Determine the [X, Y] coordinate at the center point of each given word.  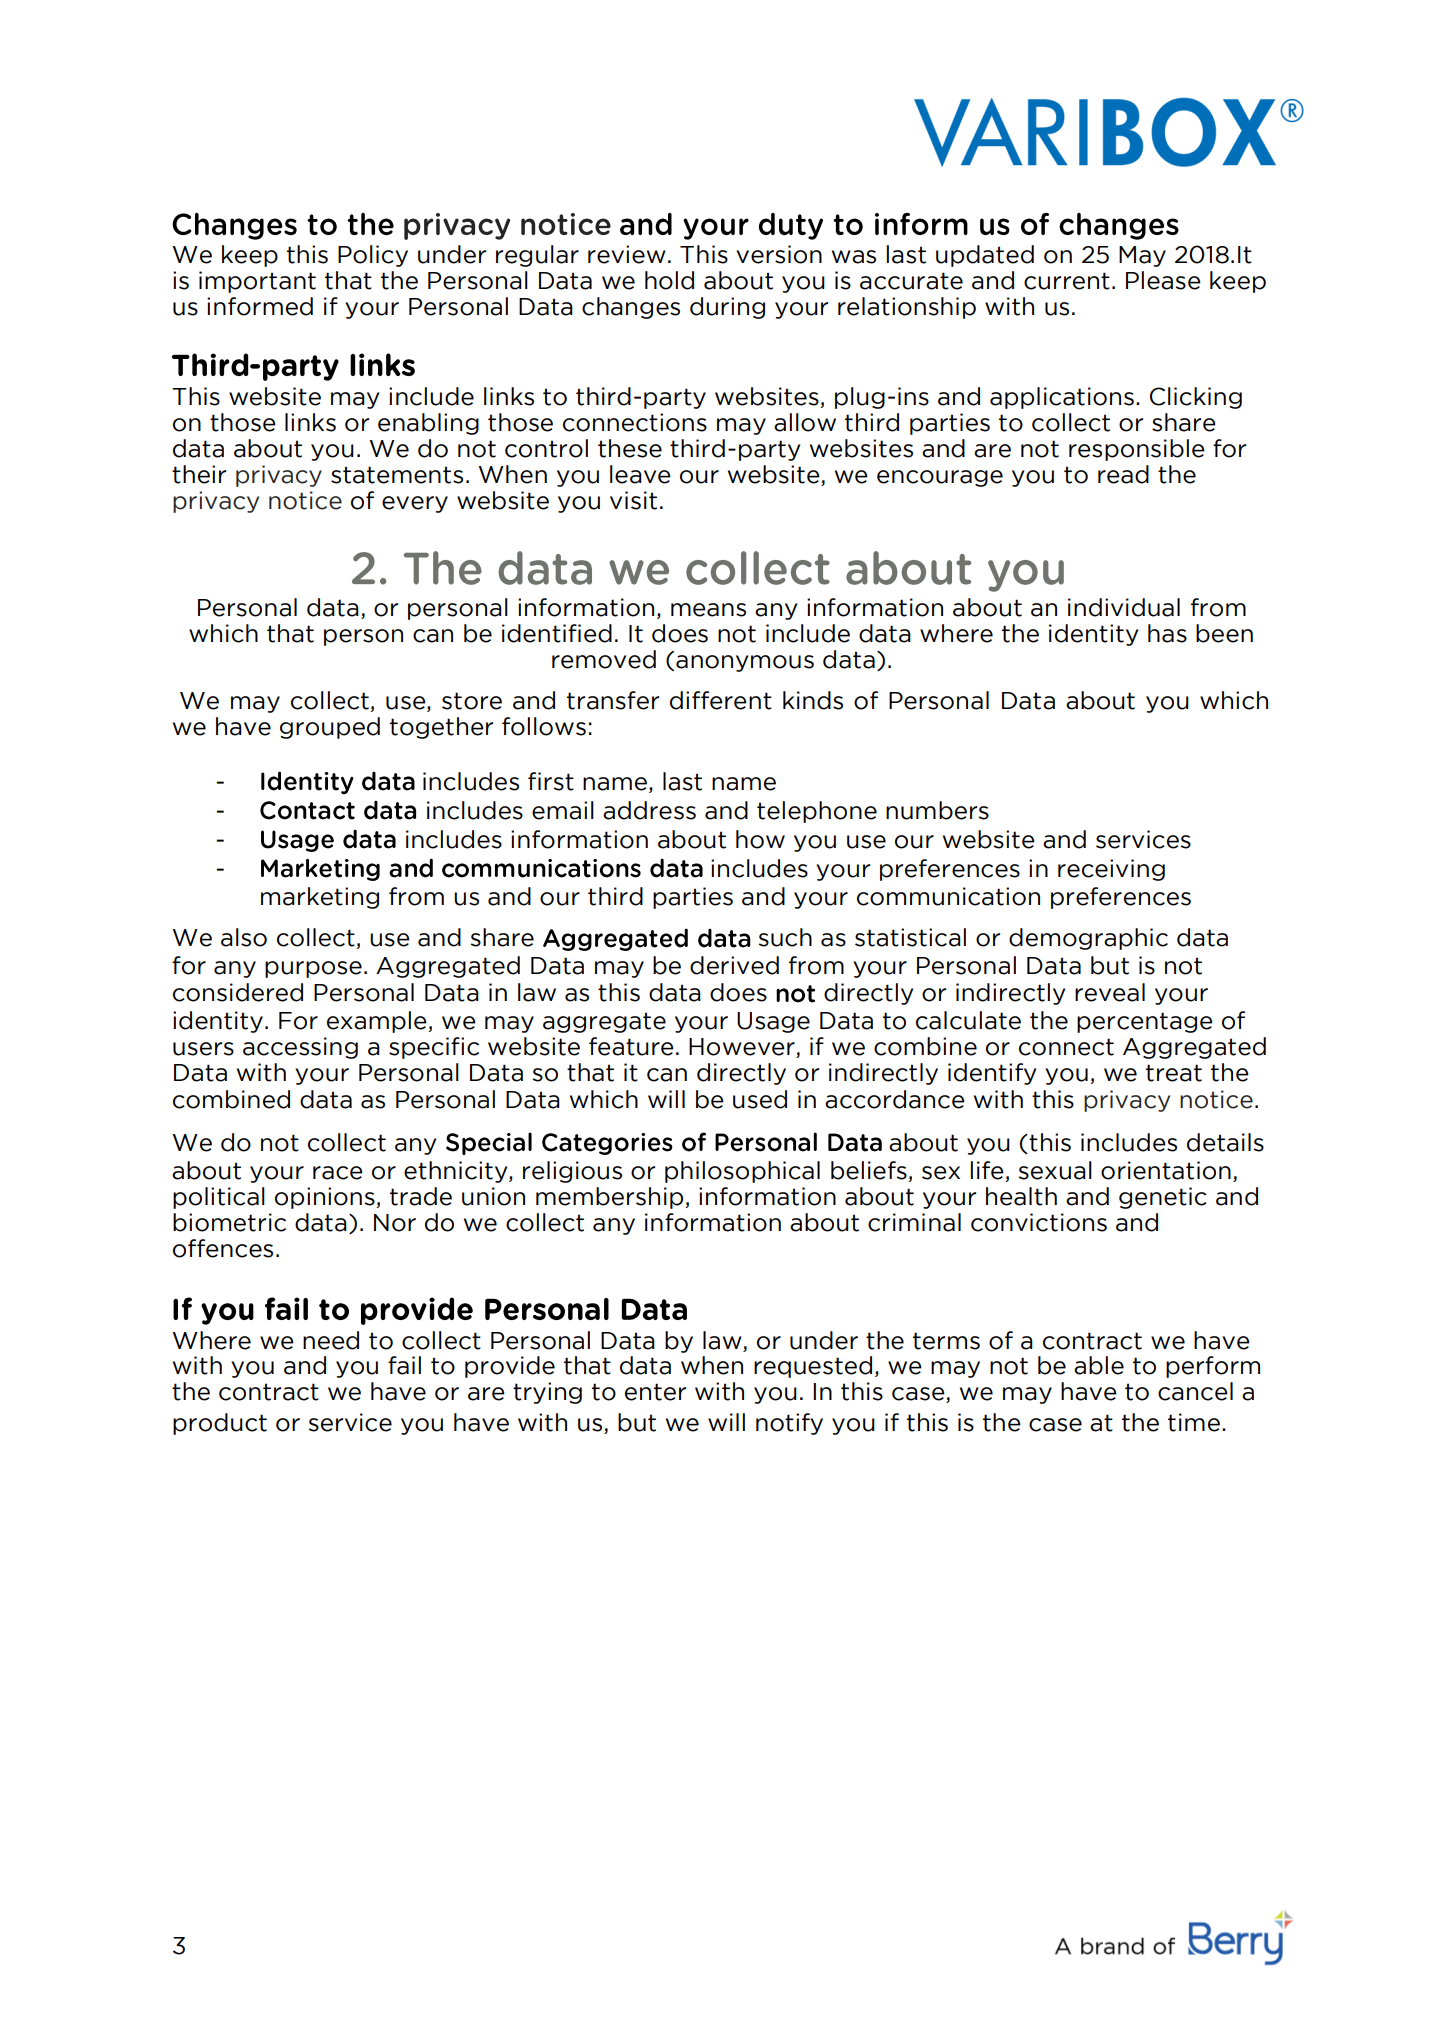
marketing [320, 898]
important [257, 282]
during [727, 308]
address [649, 810]
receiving [1111, 870]
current [1067, 281]
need [331, 1340]
